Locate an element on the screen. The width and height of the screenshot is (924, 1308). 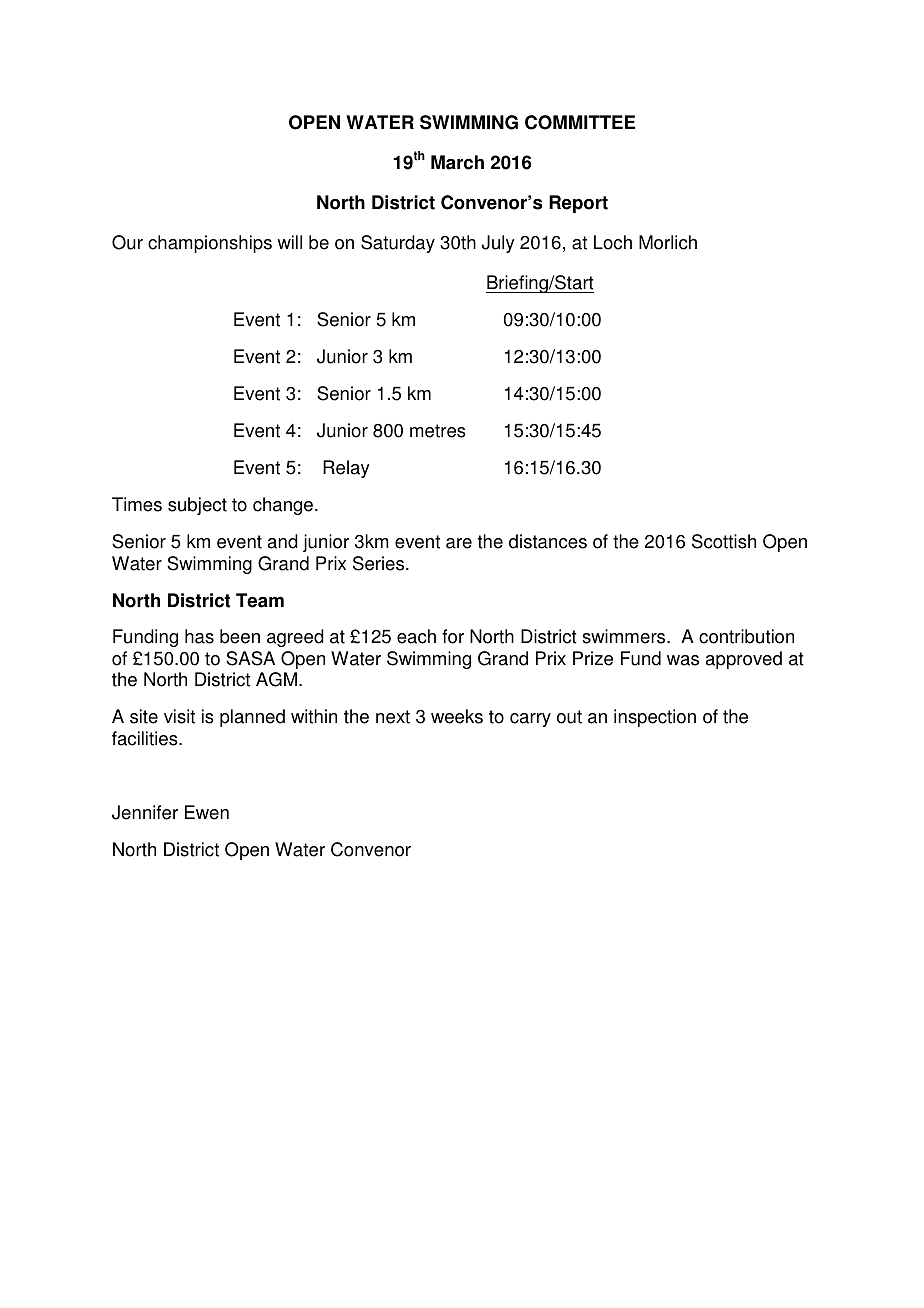
Scottish is located at coordinates (724, 541).
